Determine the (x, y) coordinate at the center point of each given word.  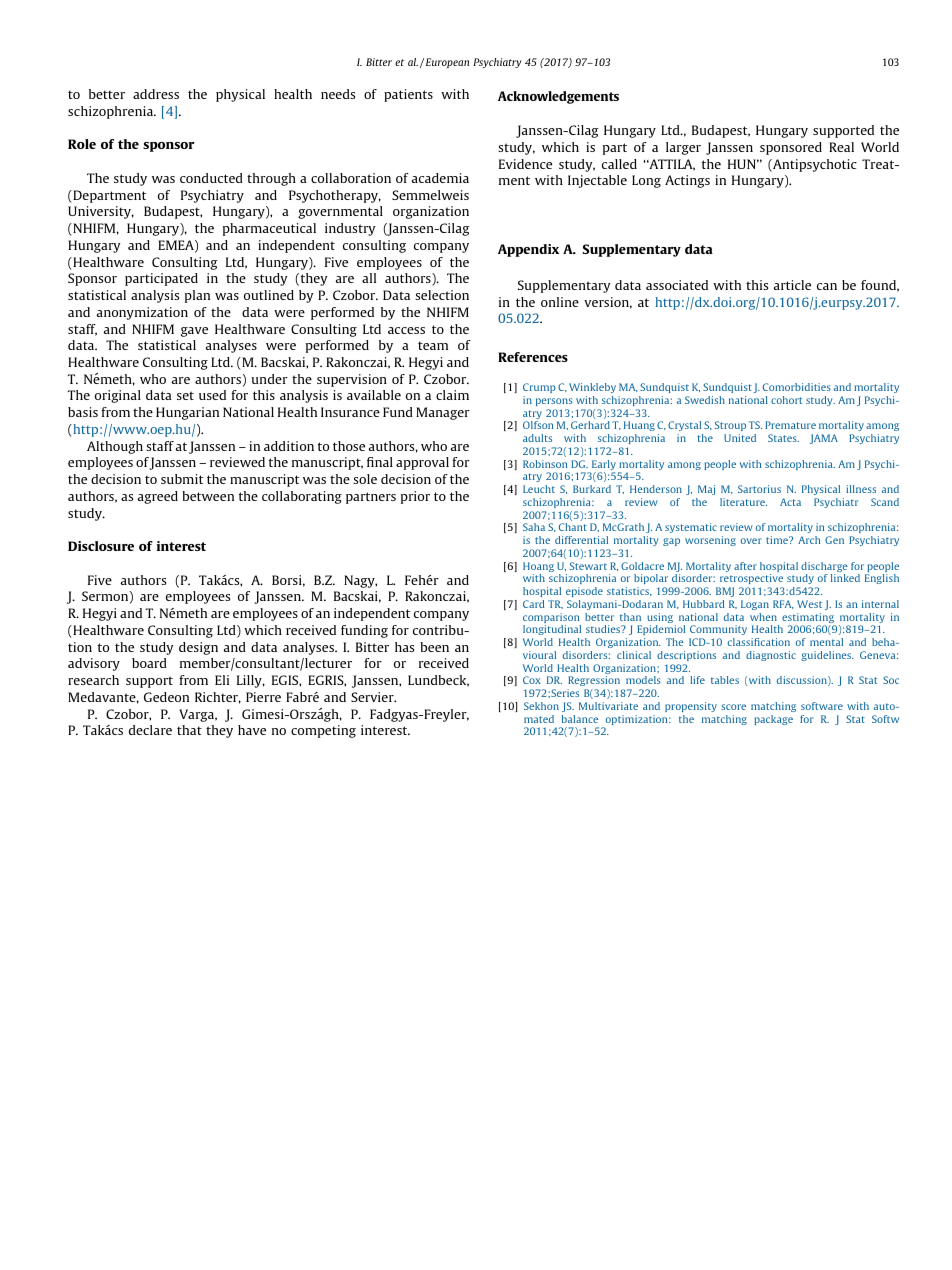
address (156, 94)
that (189, 730)
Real (841, 147)
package (773, 720)
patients (408, 95)
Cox (532, 680)
